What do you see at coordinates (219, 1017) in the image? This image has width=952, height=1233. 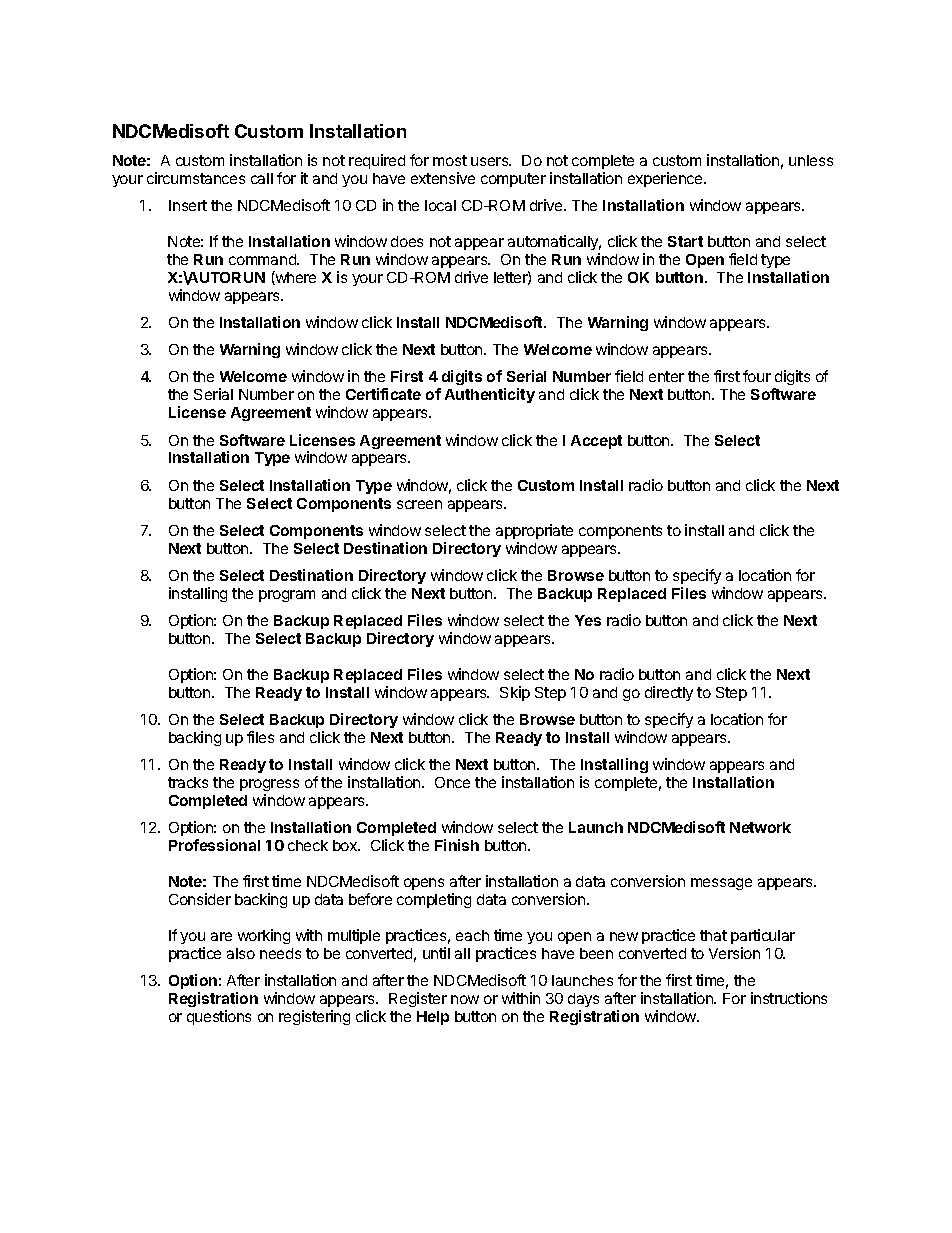 I see `questions` at bounding box center [219, 1017].
